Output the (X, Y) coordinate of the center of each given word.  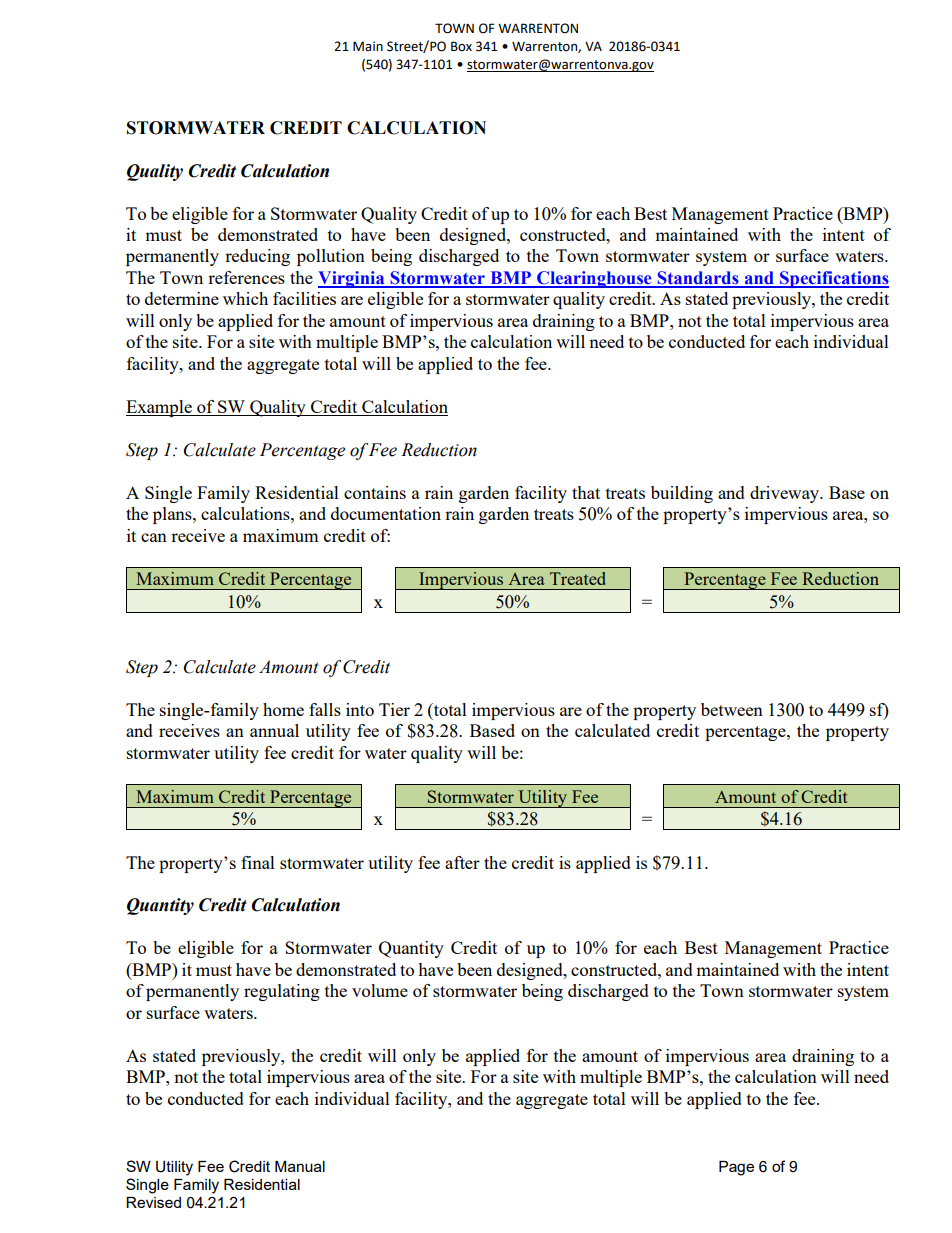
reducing (257, 257)
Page (736, 1168)
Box (461, 46)
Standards (698, 279)
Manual (300, 1166)
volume (380, 990)
